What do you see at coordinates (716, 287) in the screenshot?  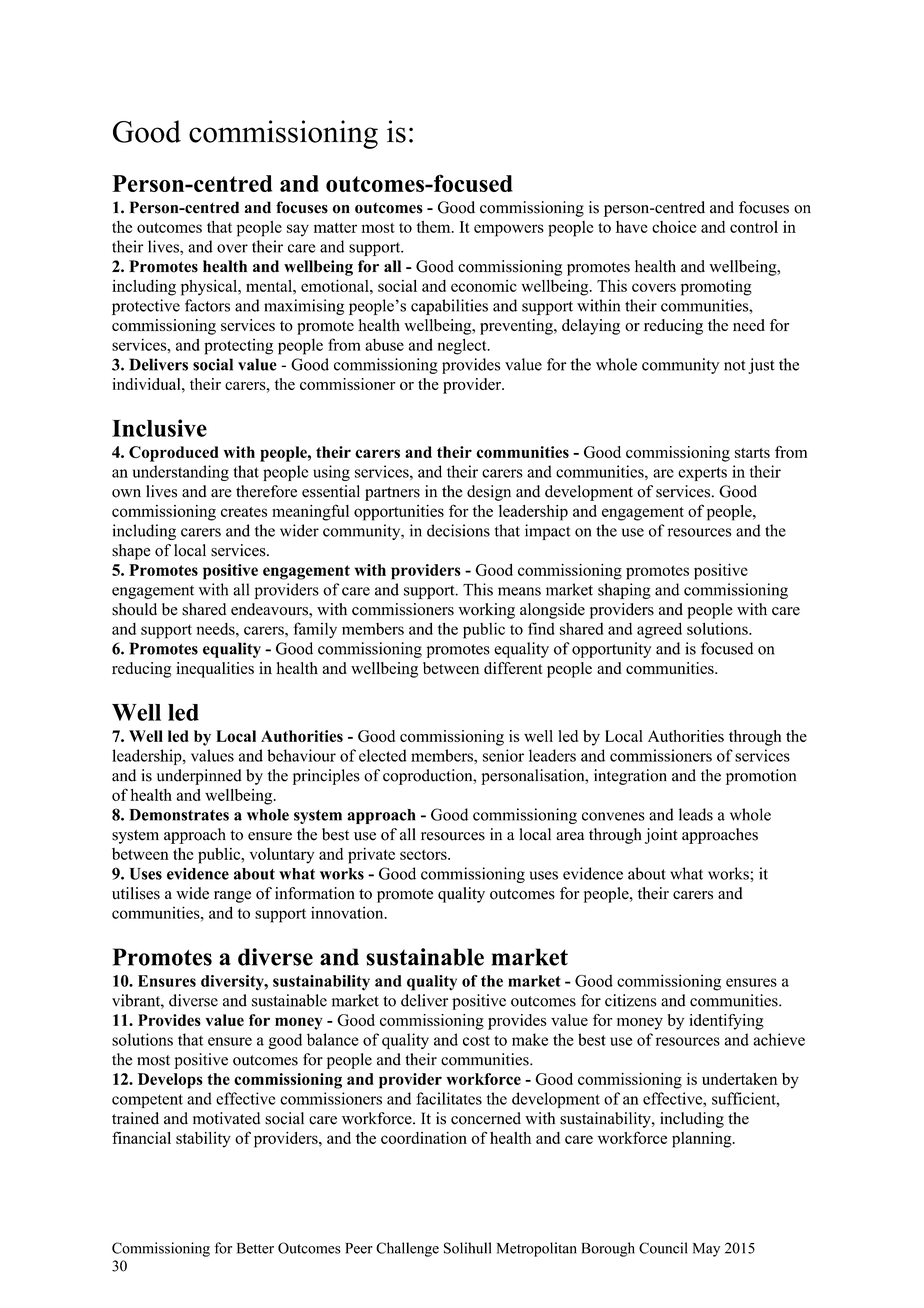 I see `promoting` at bounding box center [716, 287].
